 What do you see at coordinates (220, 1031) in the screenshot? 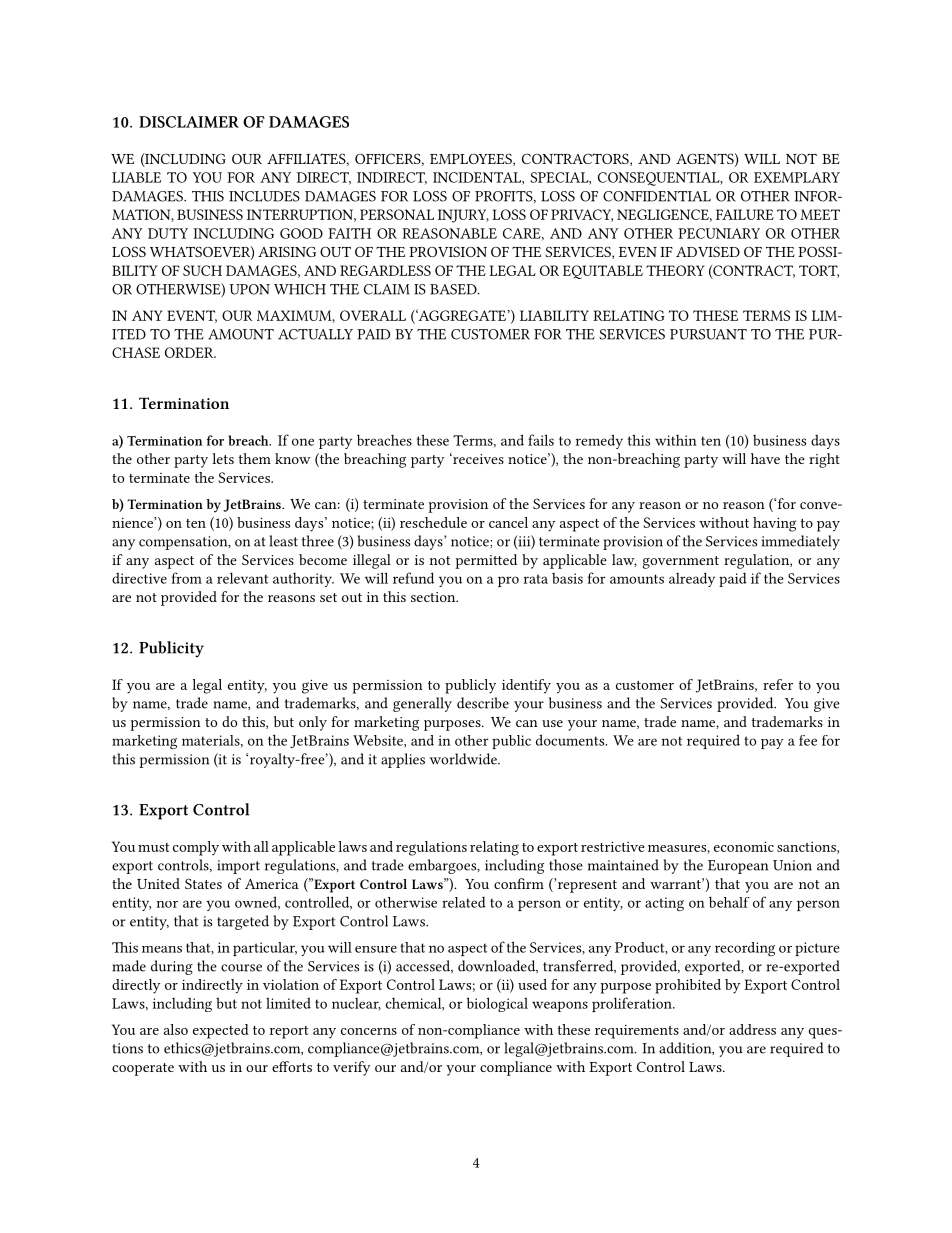
I see `expected` at bounding box center [220, 1031].
